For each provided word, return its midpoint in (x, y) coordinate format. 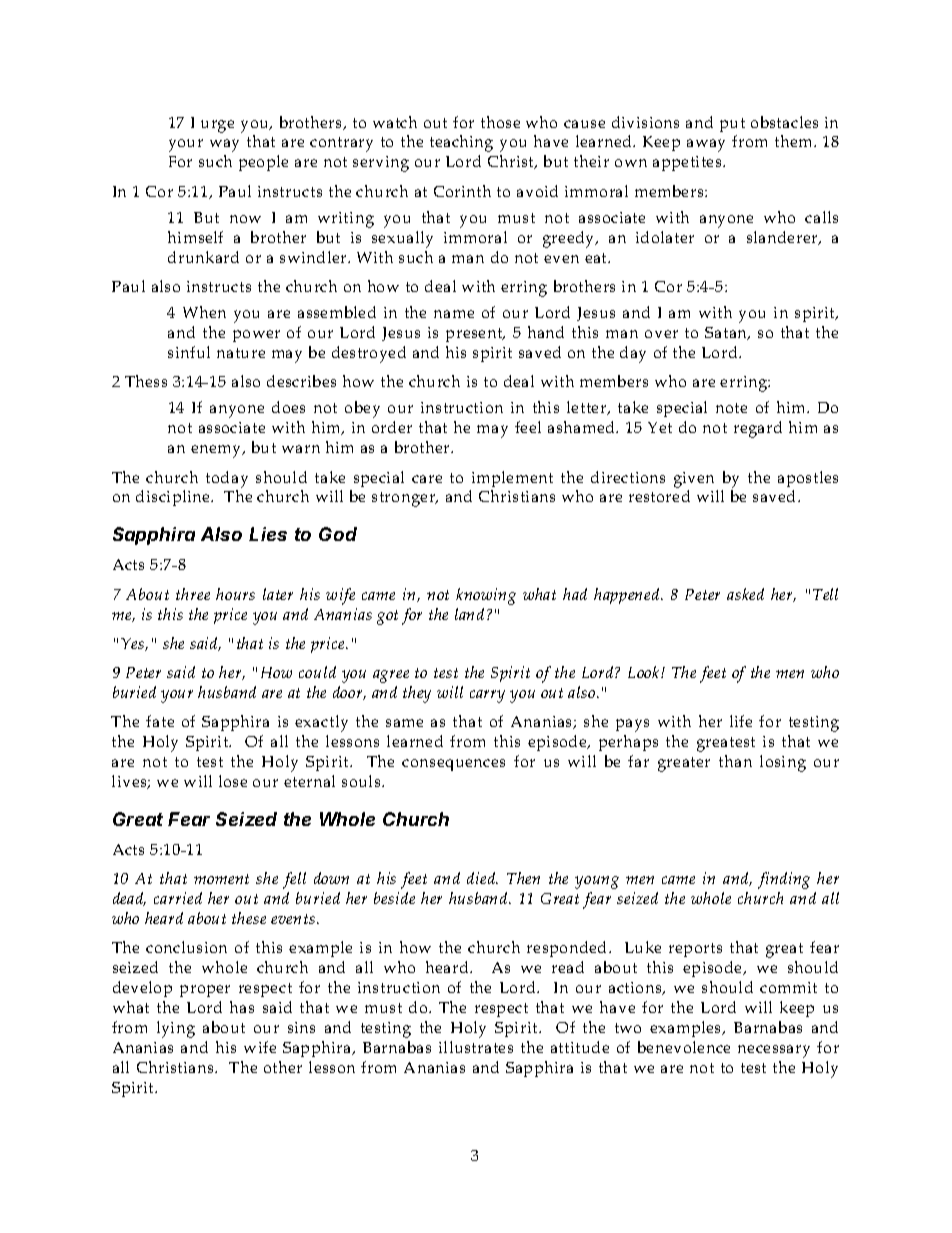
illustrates (476, 1047)
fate (160, 721)
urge (217, 126)
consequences (453, 765)
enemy (217, 451)
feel (528, 427)
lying (176, 1029)
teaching (461, 143)
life (741, 721)
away (706, 145)
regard (758, 429)
